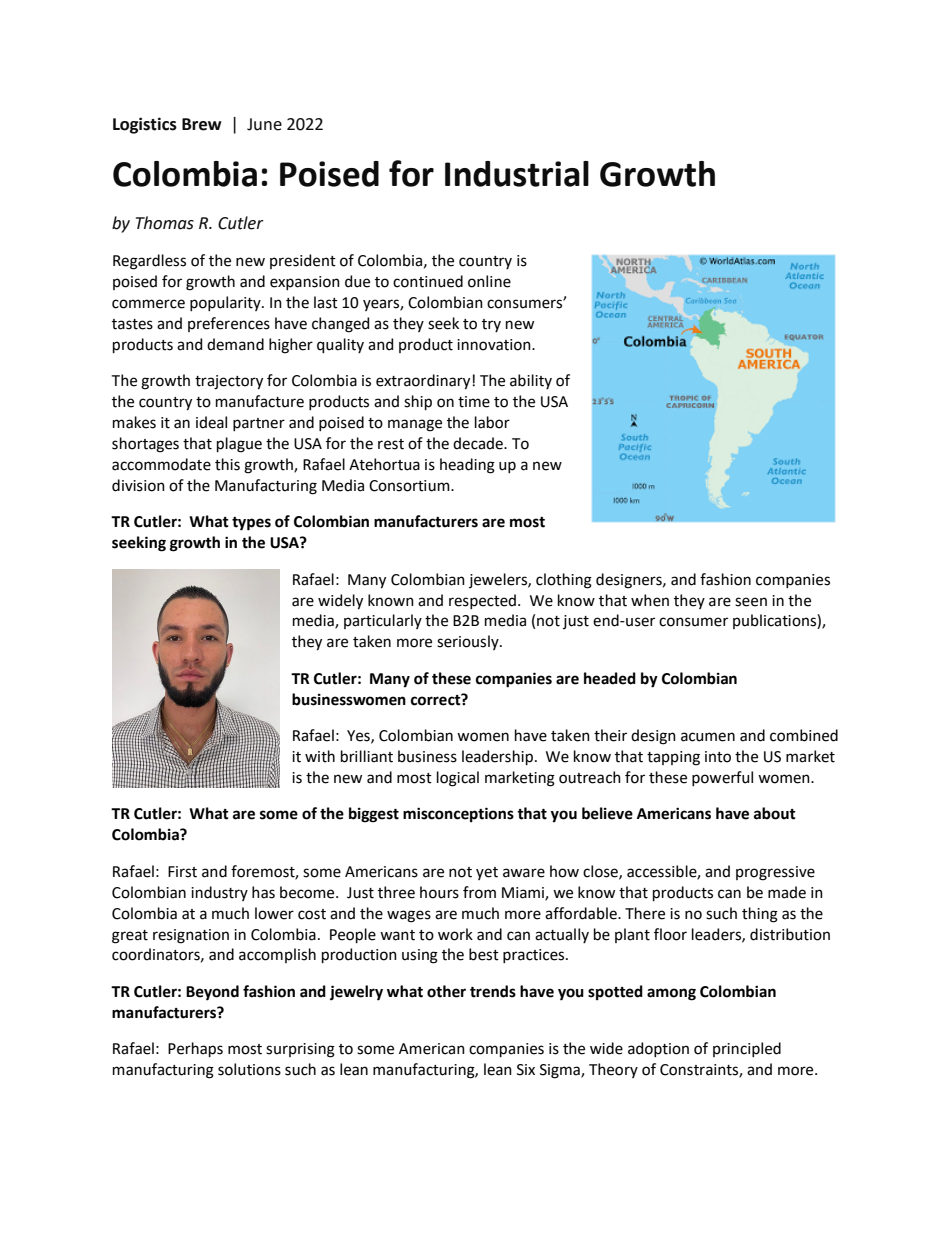 This screenshot has height=1233, width=952. What do you see at coordinates (718, 757) in the screenshot?
I see `into` at bounding box center [718, 757].
